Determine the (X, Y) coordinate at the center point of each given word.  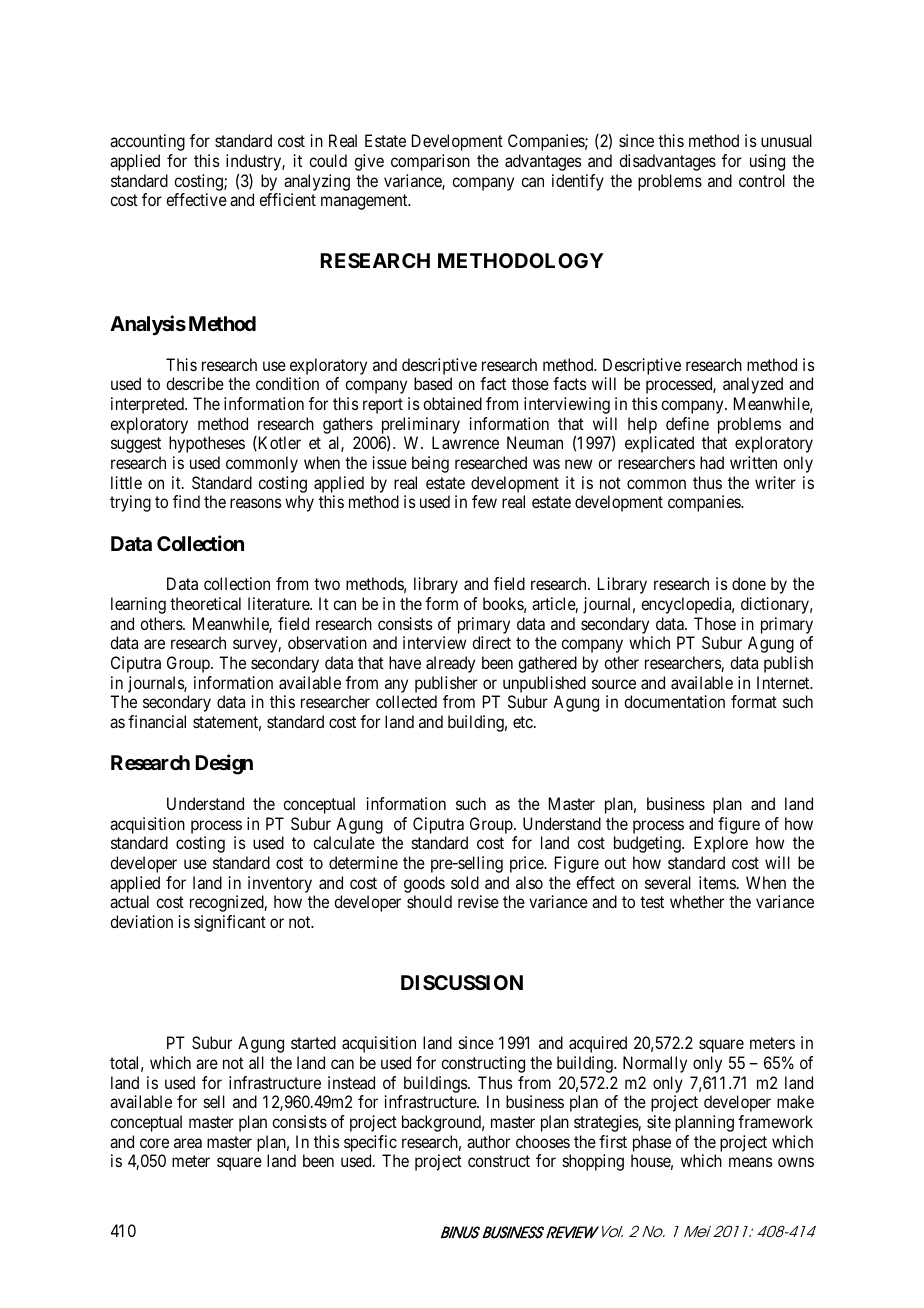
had (712, 462)
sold (465, 882)
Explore (721, 844)
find (186, 501)
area (188, 1143)
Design (224, 764)
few (484, 501)
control (762, 180)
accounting (147, 142)
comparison (430, 162)
